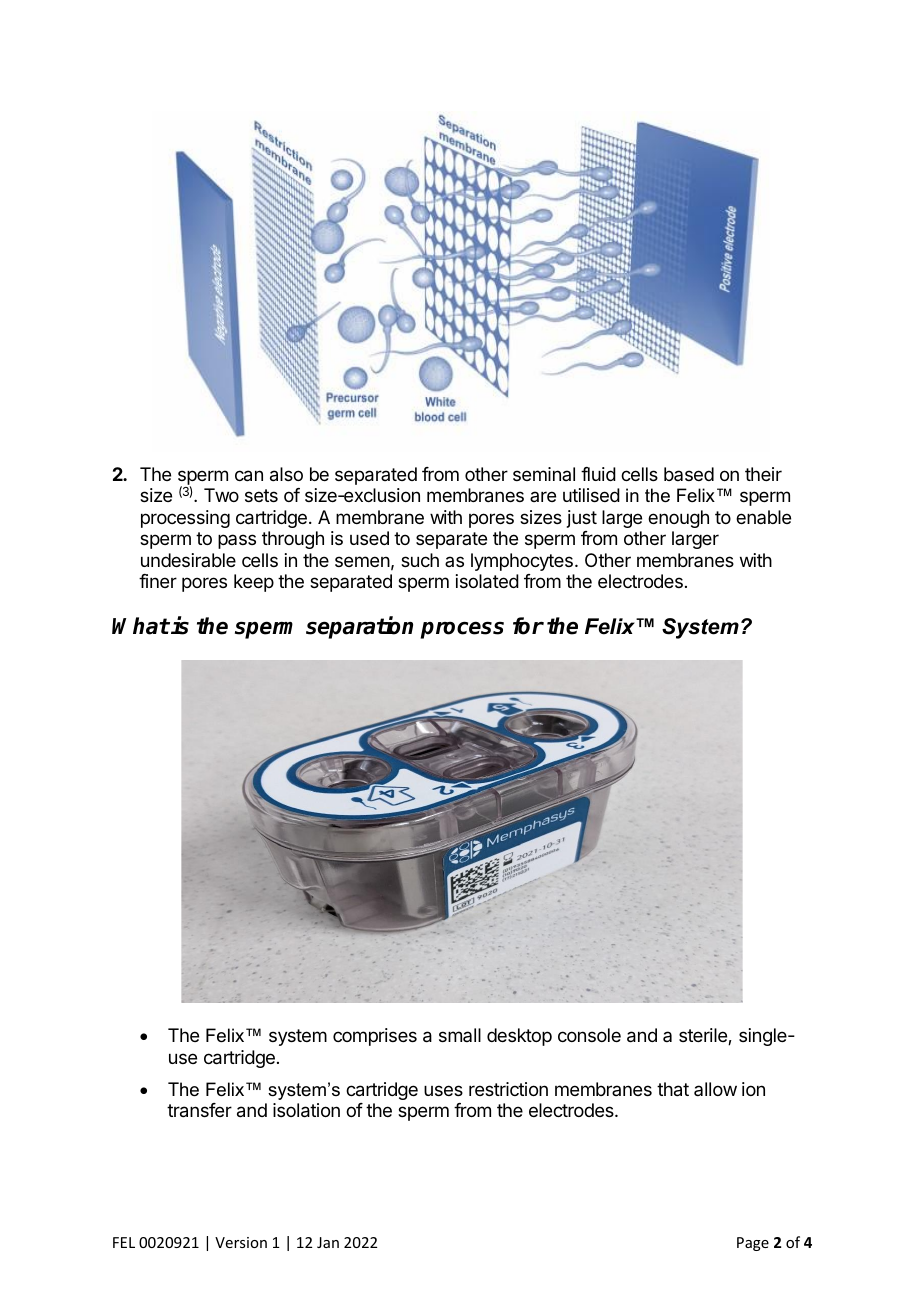  I want to click on Version, so click(241, 1242).
